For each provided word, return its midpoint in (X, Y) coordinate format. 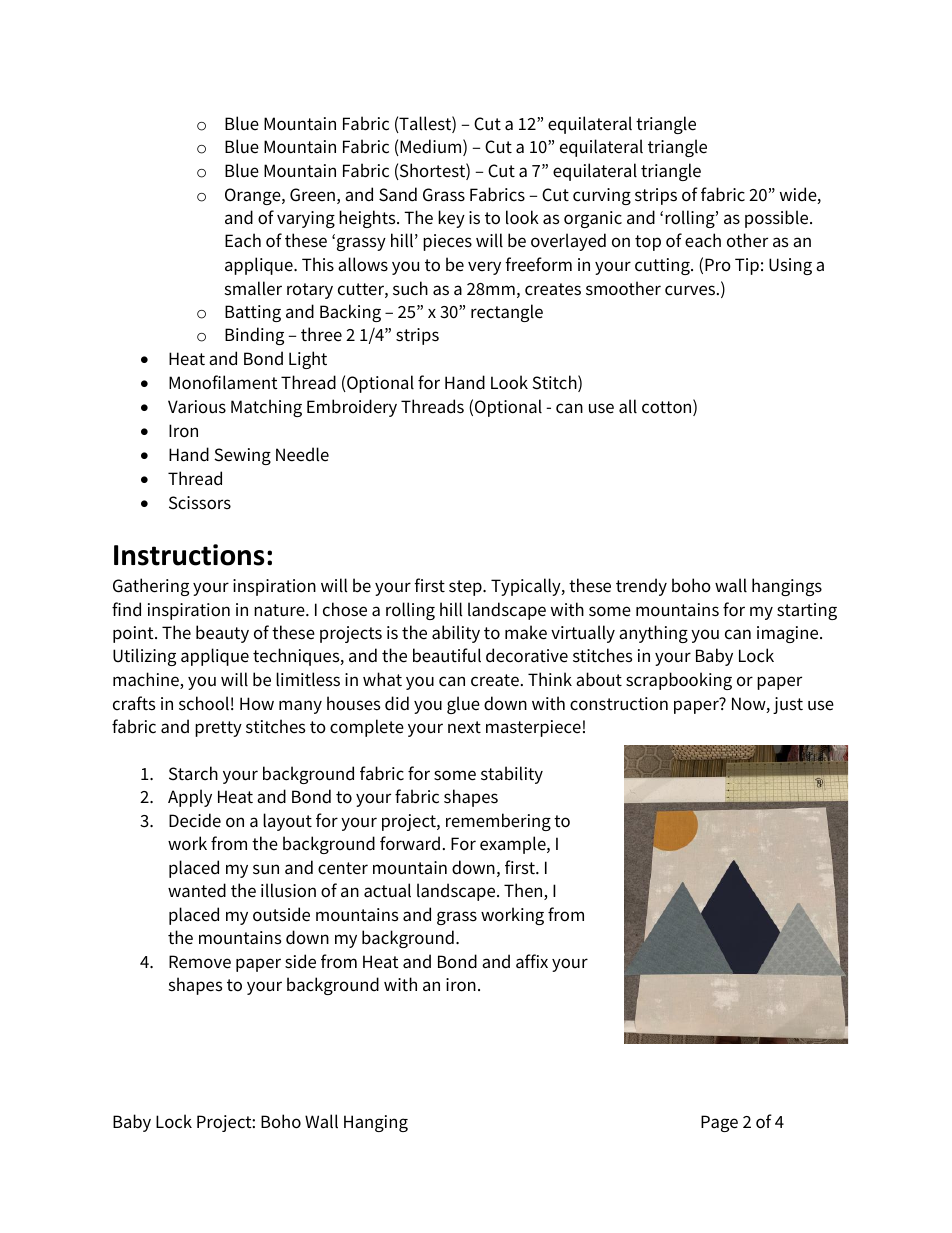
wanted (197, 890)
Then (524, 891)
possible (778, 219)
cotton (668, 408)
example (514, 845)
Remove (200, 962)
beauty (222, 634)
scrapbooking (679, 681)
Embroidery (352, 408)
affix (532, 961)
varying (306, 219)
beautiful (447, 655)
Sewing (242, 456)
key (451, 219)
